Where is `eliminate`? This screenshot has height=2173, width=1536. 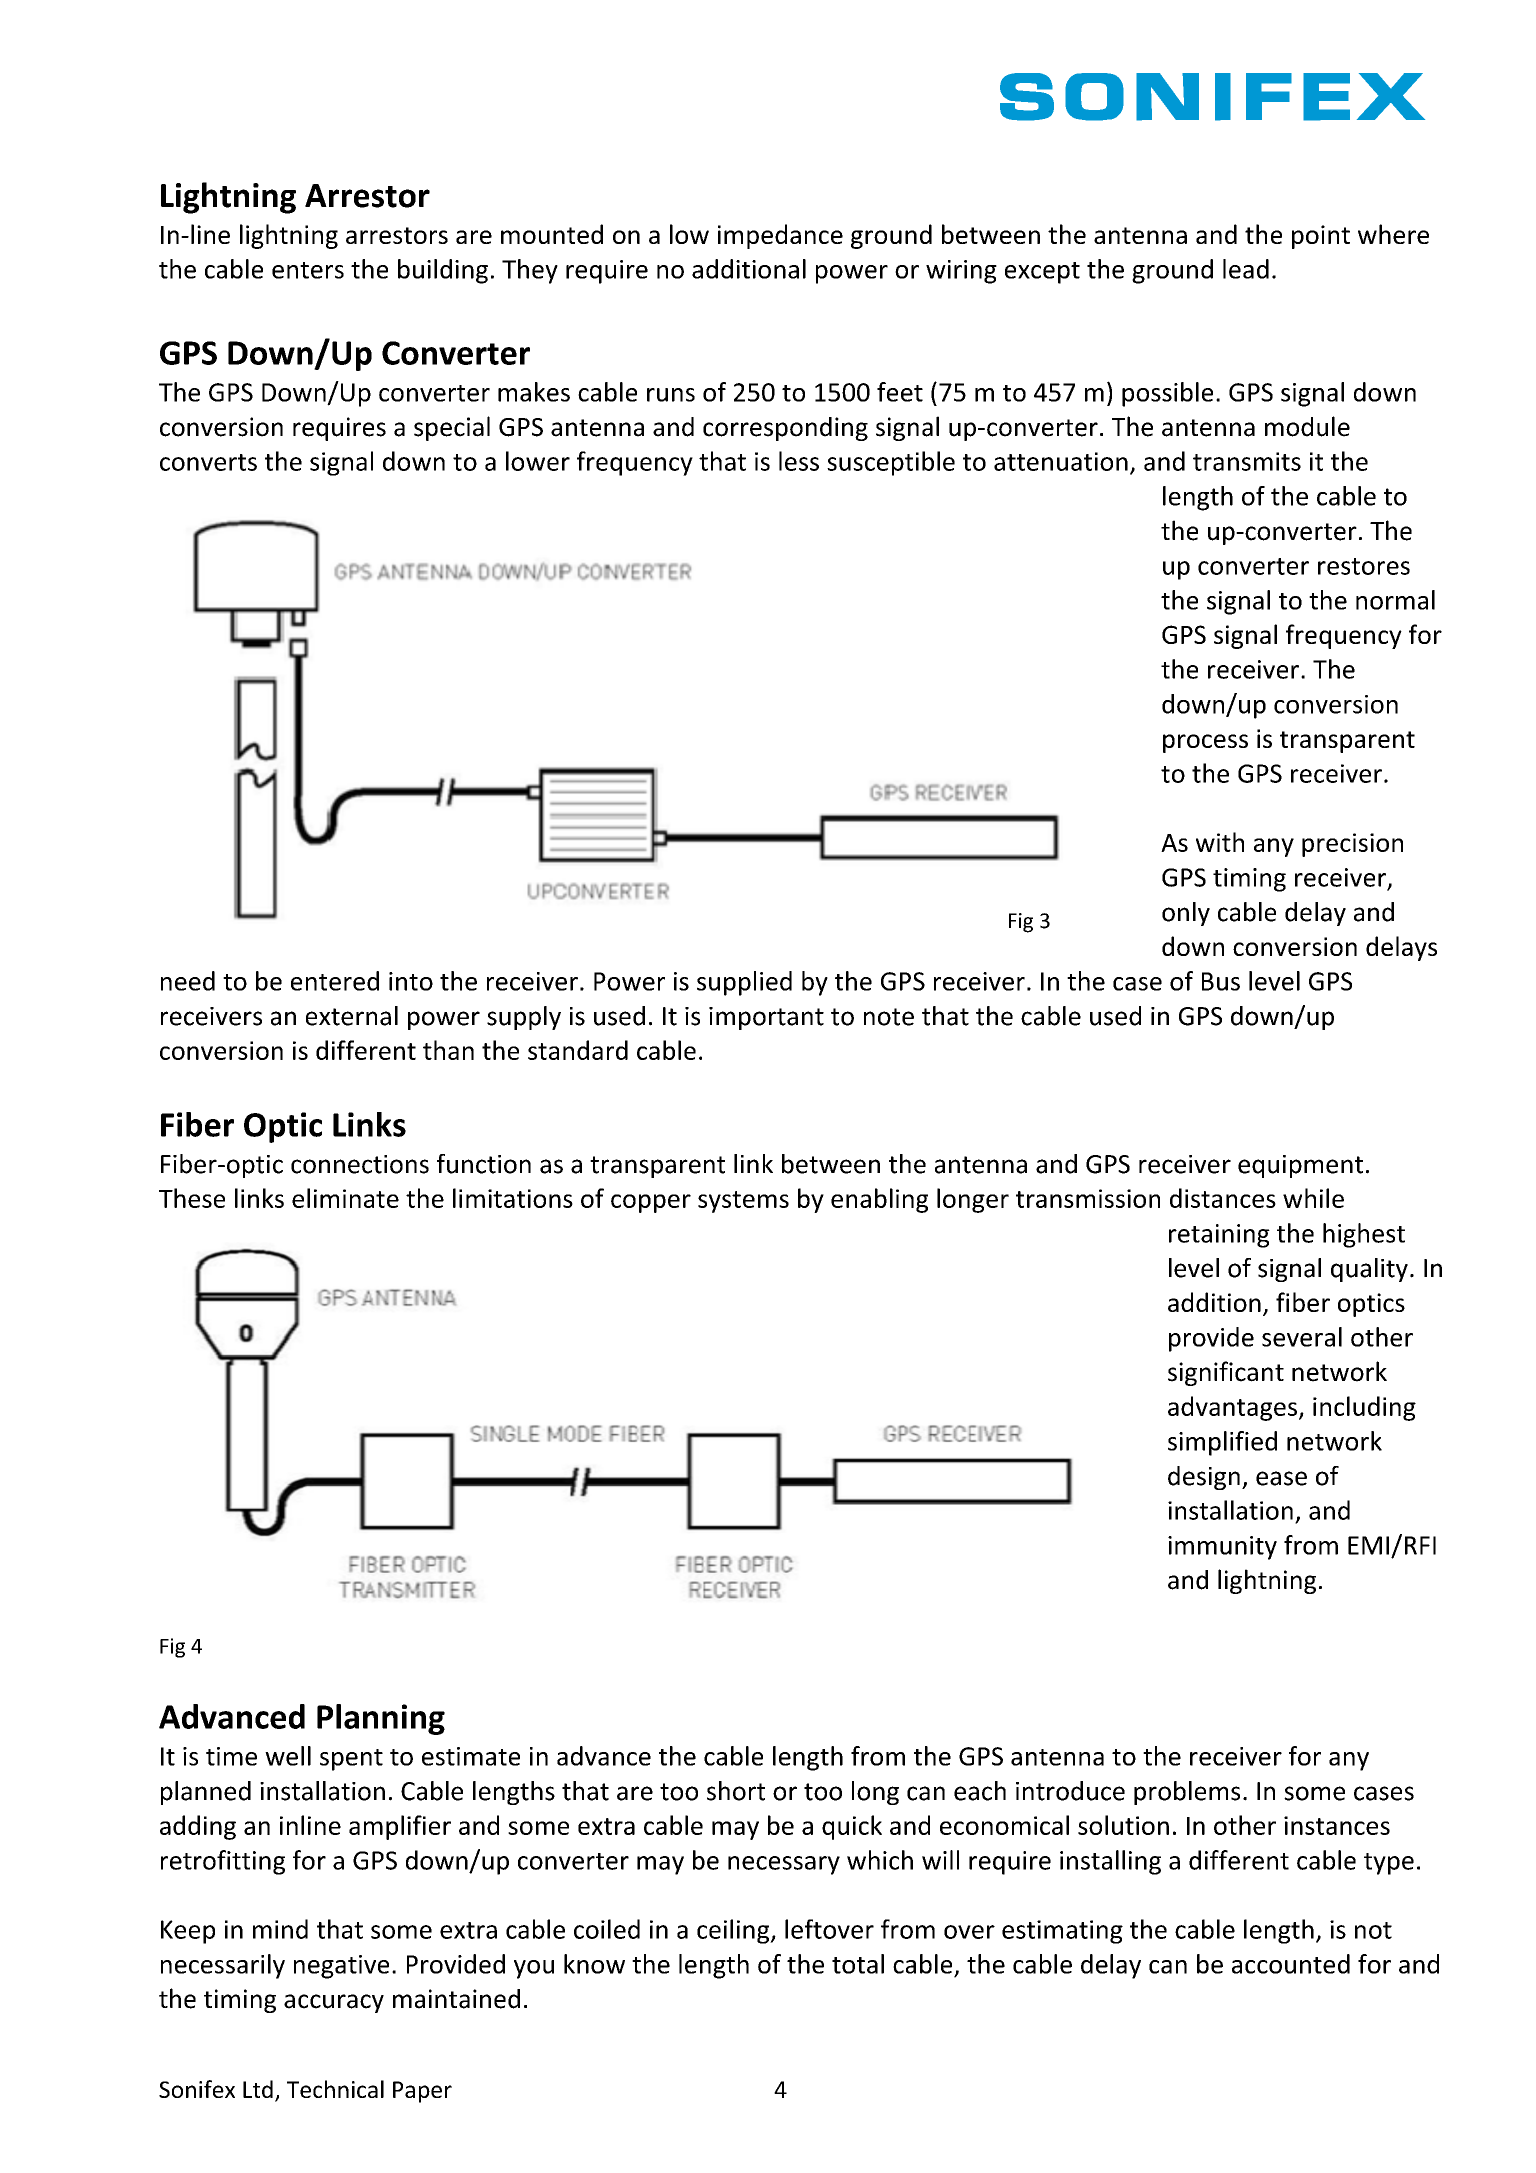
eliminate is located at coordinates (345, 1198).
